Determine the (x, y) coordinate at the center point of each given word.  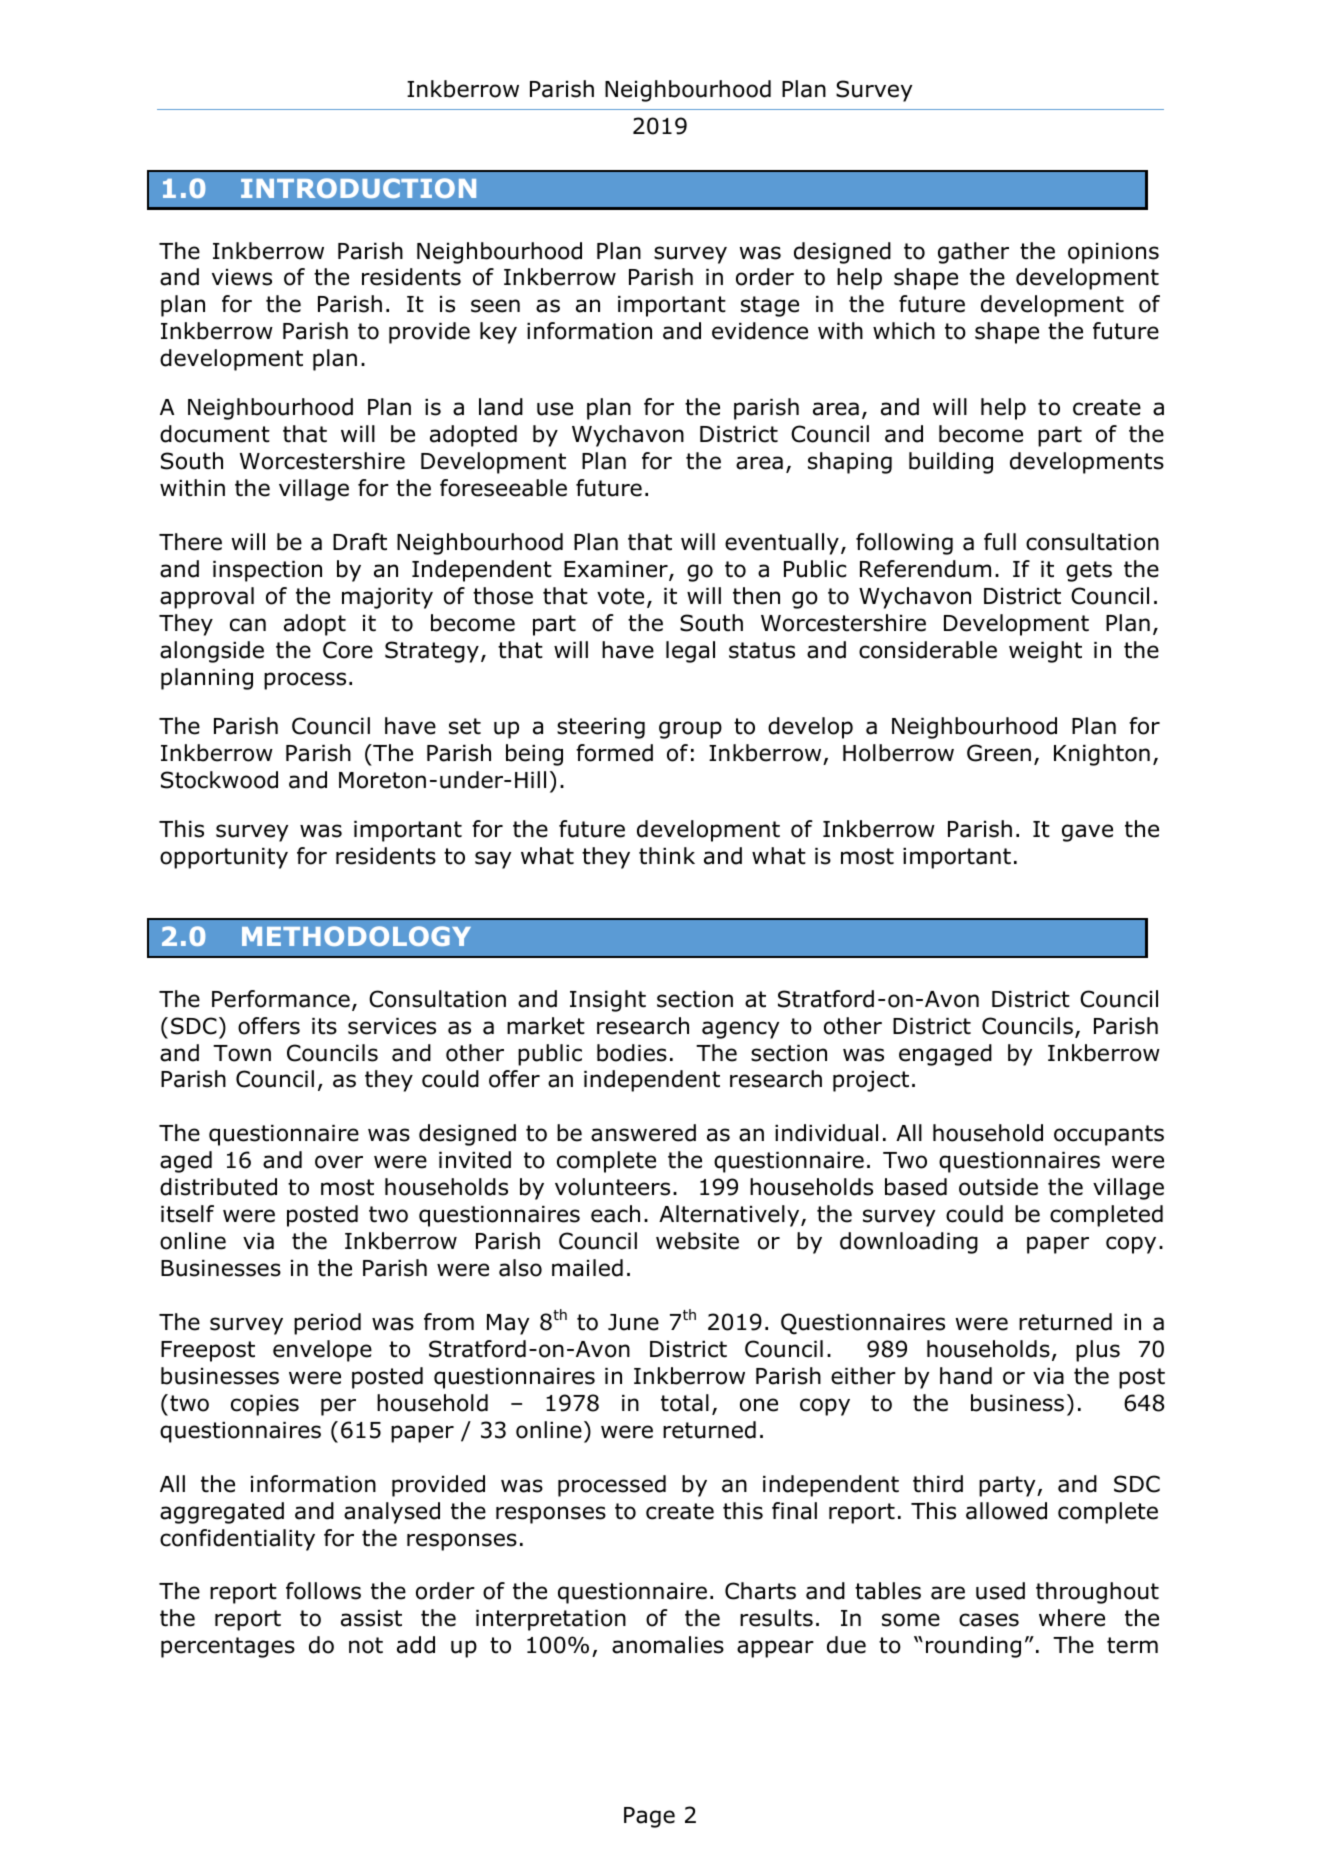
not (366, 1645)
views (242, 277)
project (871, 1081)
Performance (281, 999)
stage (770, 306)
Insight (608, 1001)
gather (973, 253)
